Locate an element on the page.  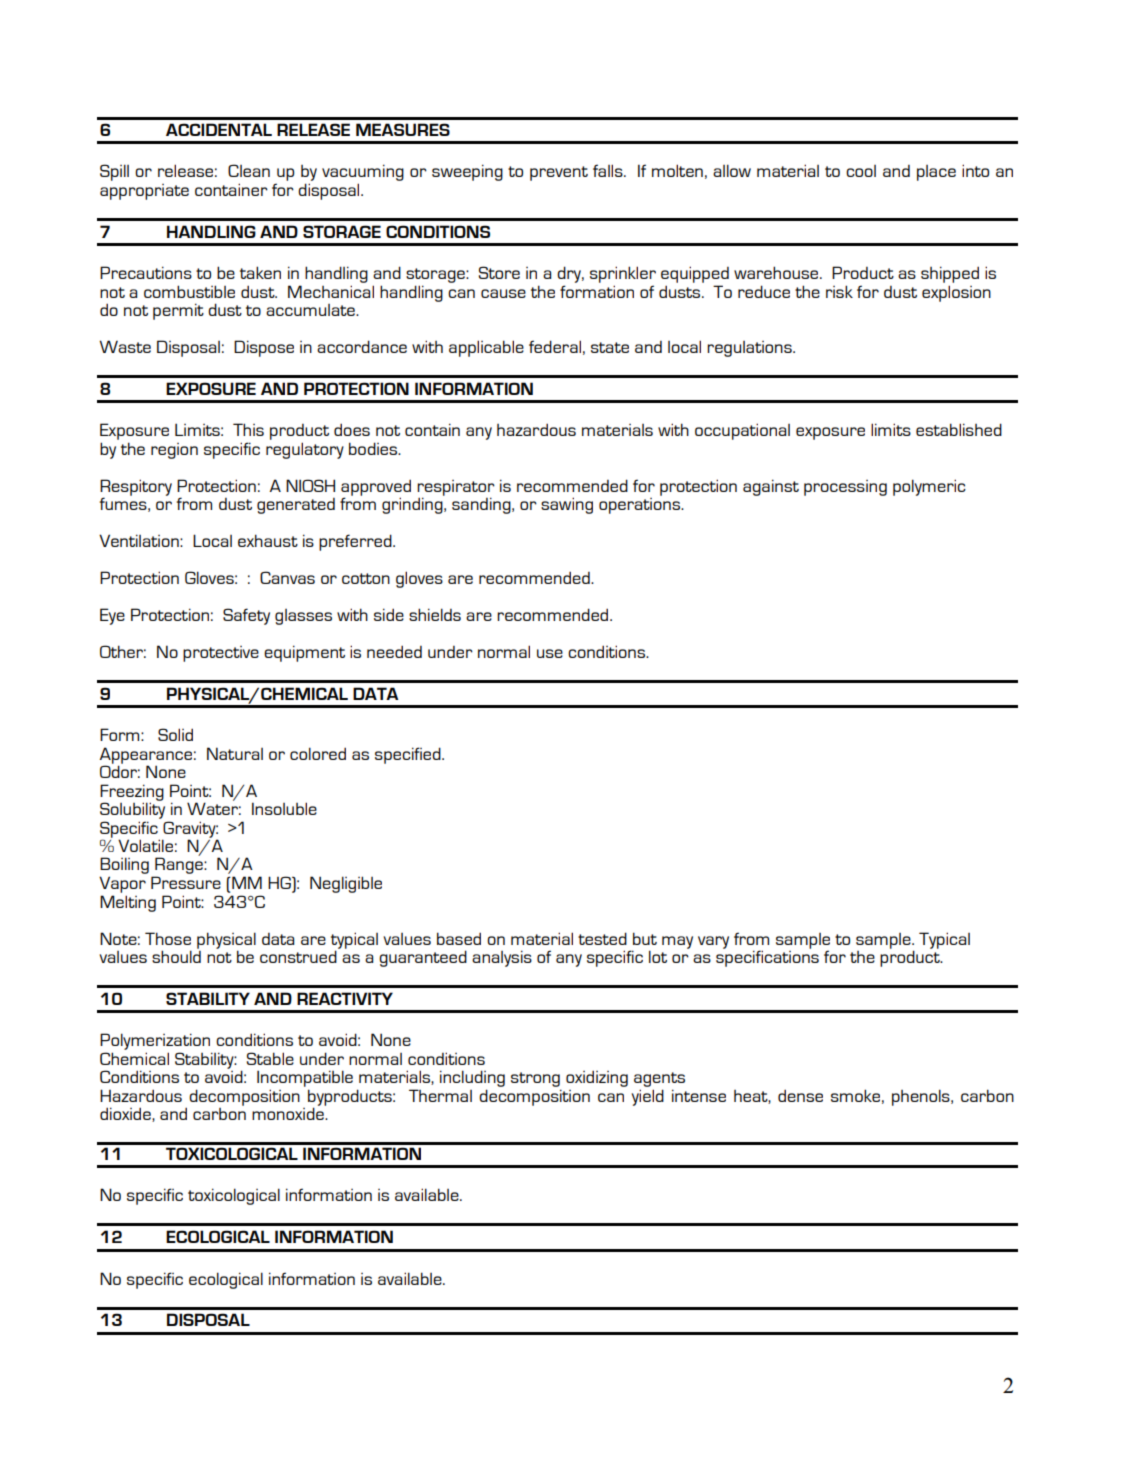
Safety is located at coordinates (246, 616).
